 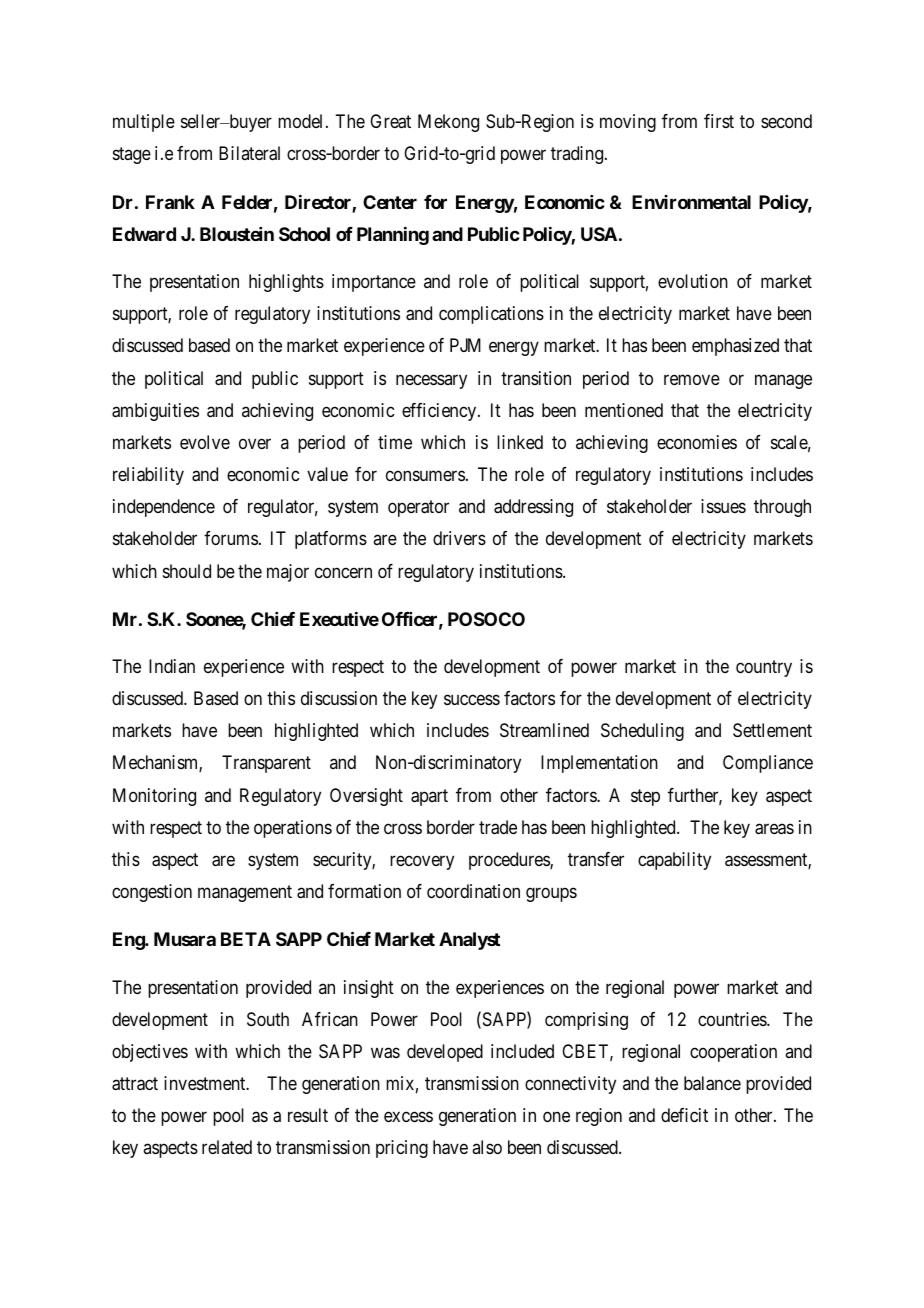 I want to click on success, so click(x=472, y=700).
